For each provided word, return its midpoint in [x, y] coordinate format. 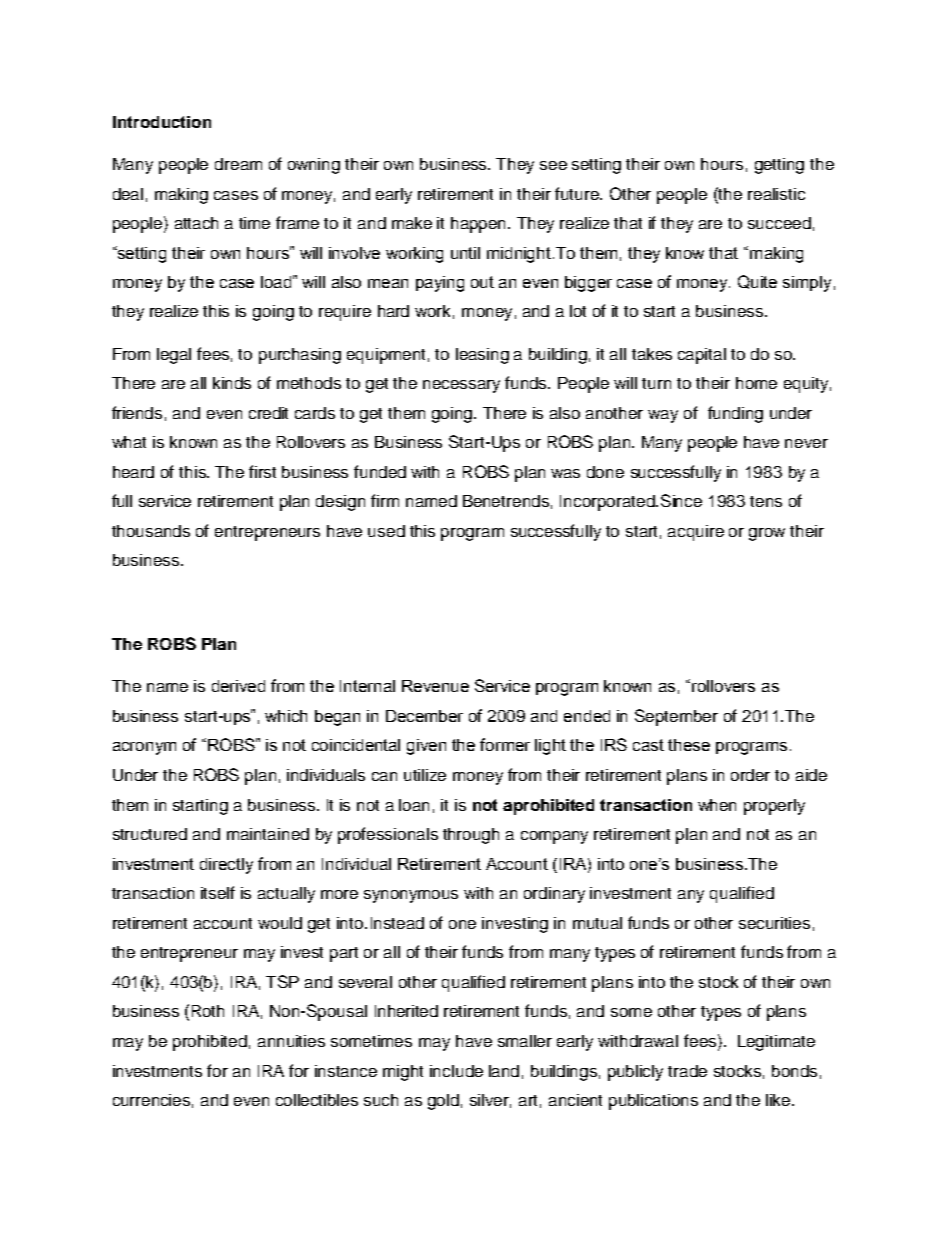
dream [238, 164]
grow [767, 534]
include [456, 1071]
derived [238, 686]
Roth [208, 1011]
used [386, 531]
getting [779, 166]
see [553, 165]
